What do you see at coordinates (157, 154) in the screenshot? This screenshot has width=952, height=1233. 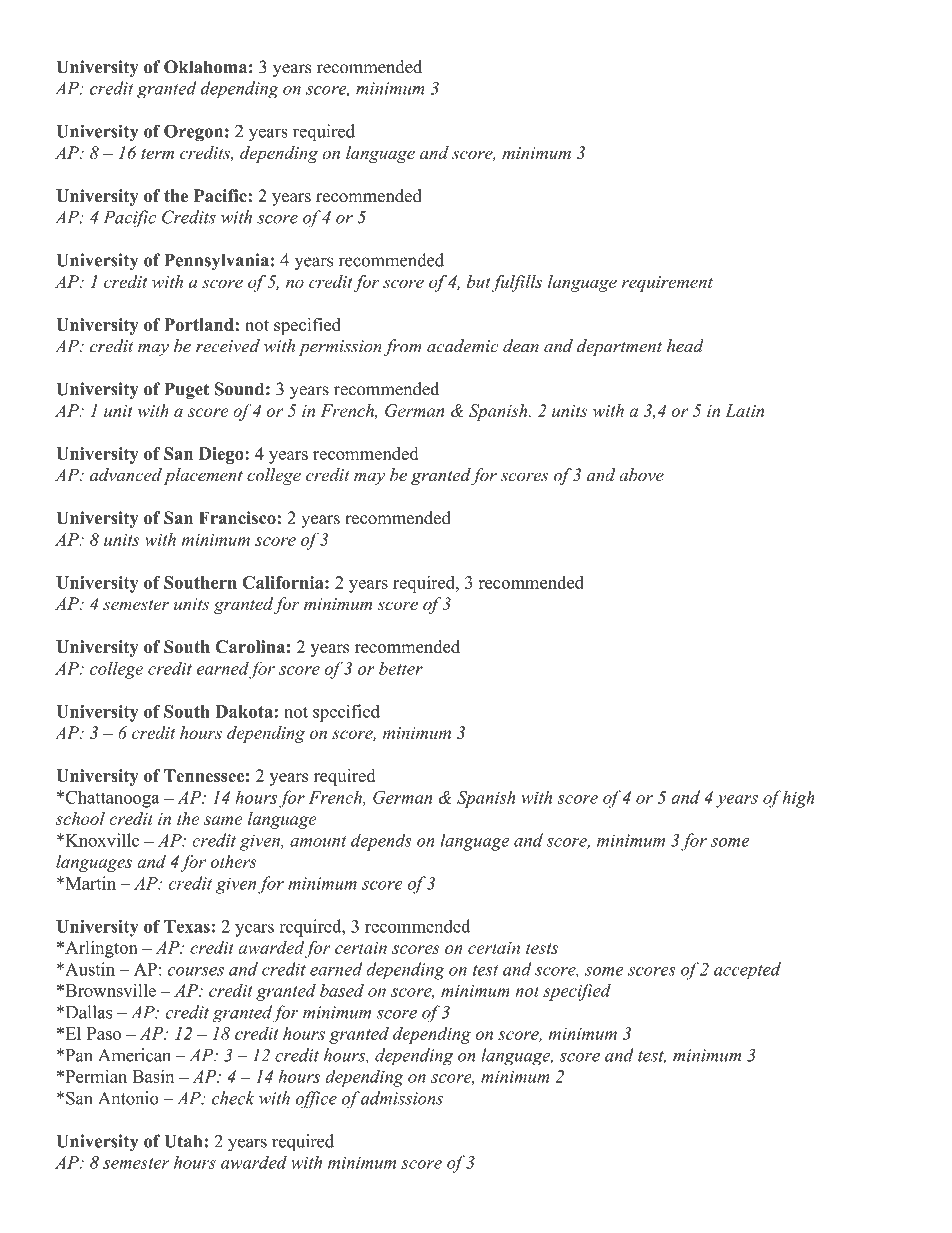 I see `term` at bounding box center [157, 154].
